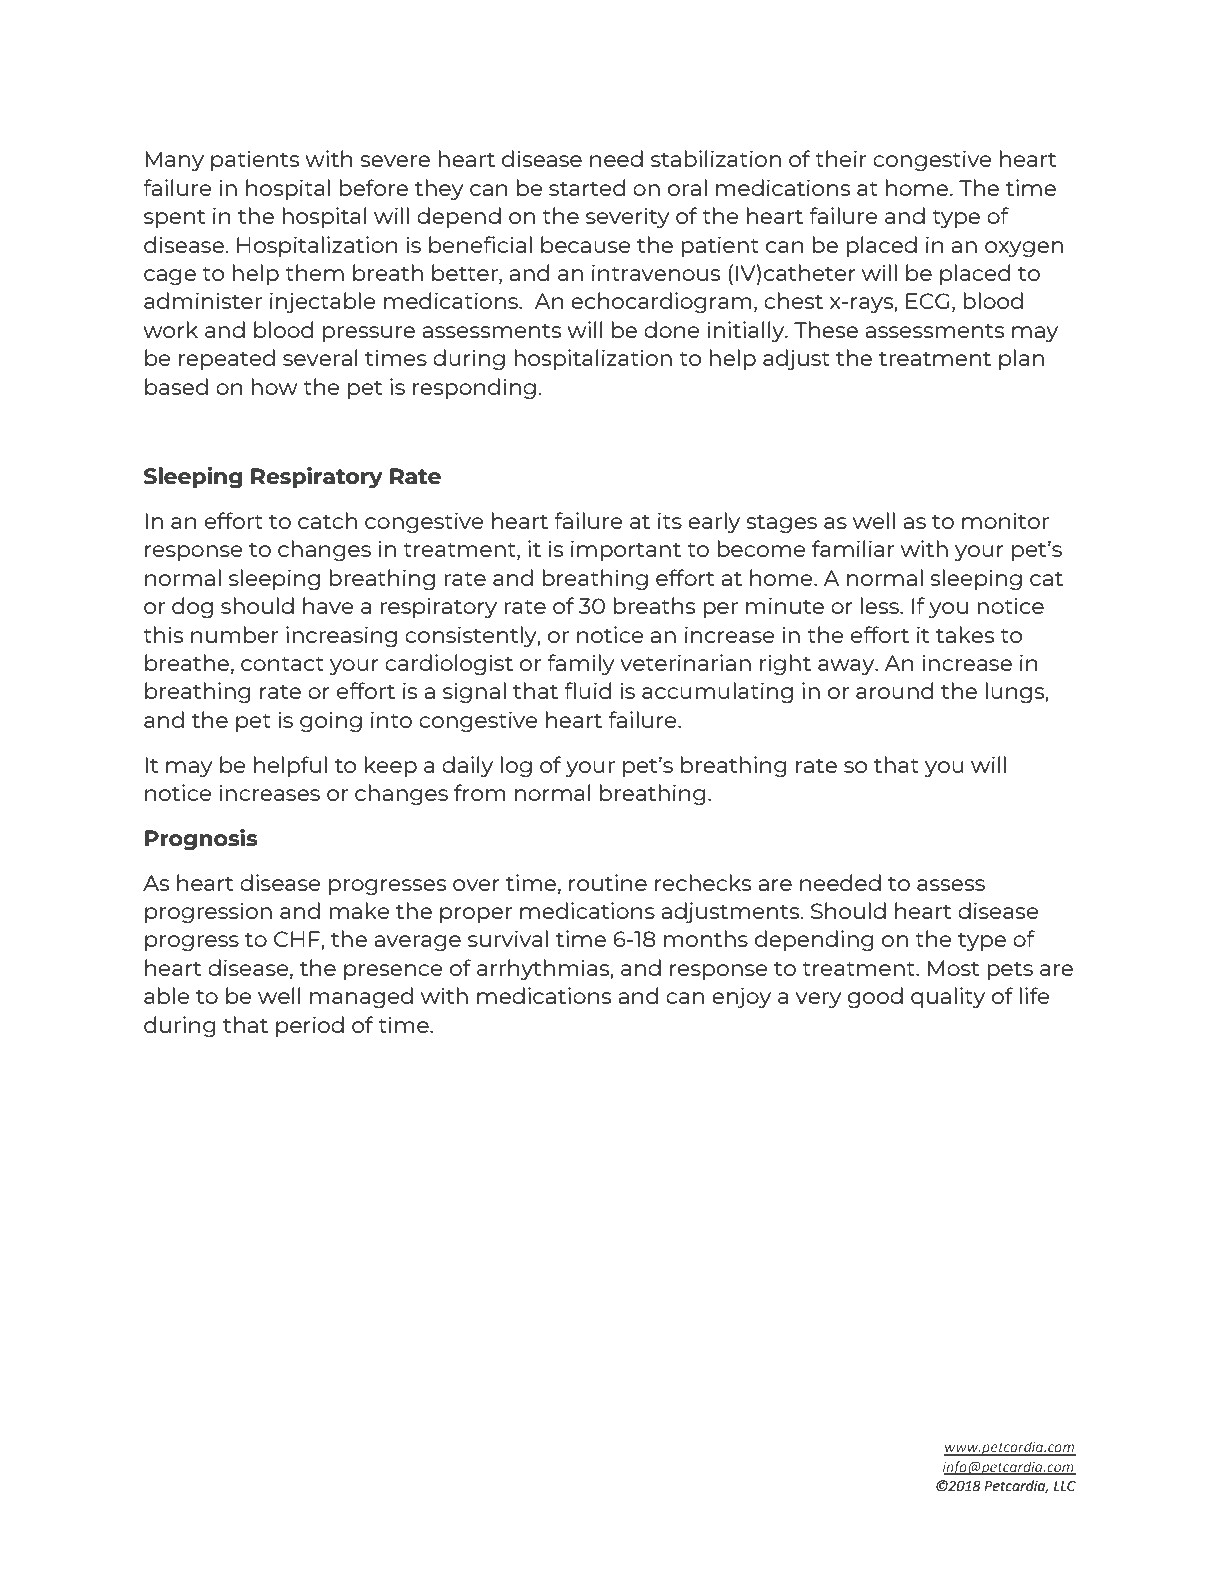 This screenshot has width=1219, height=1578. Describe the element at coordinates (174, 218) in the screenshot. I see `spent` at that location.
